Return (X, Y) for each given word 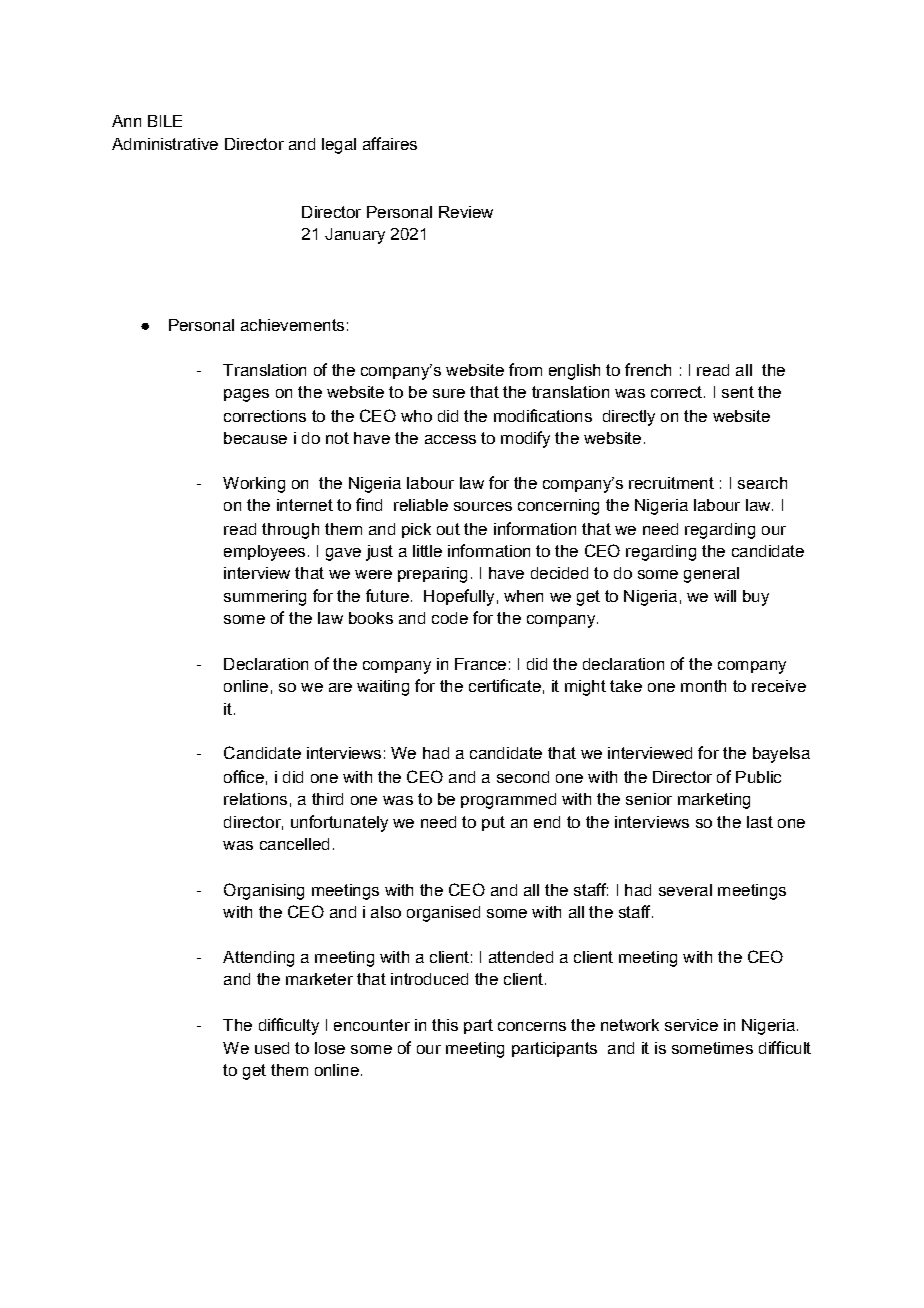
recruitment (671, 483)
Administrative (165, 144)
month (703, 686)
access (450, 439)
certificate (505, 685)
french (648, 369)
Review (466, 212)
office (244, 776)
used (272, 1048)
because (255, 438)
